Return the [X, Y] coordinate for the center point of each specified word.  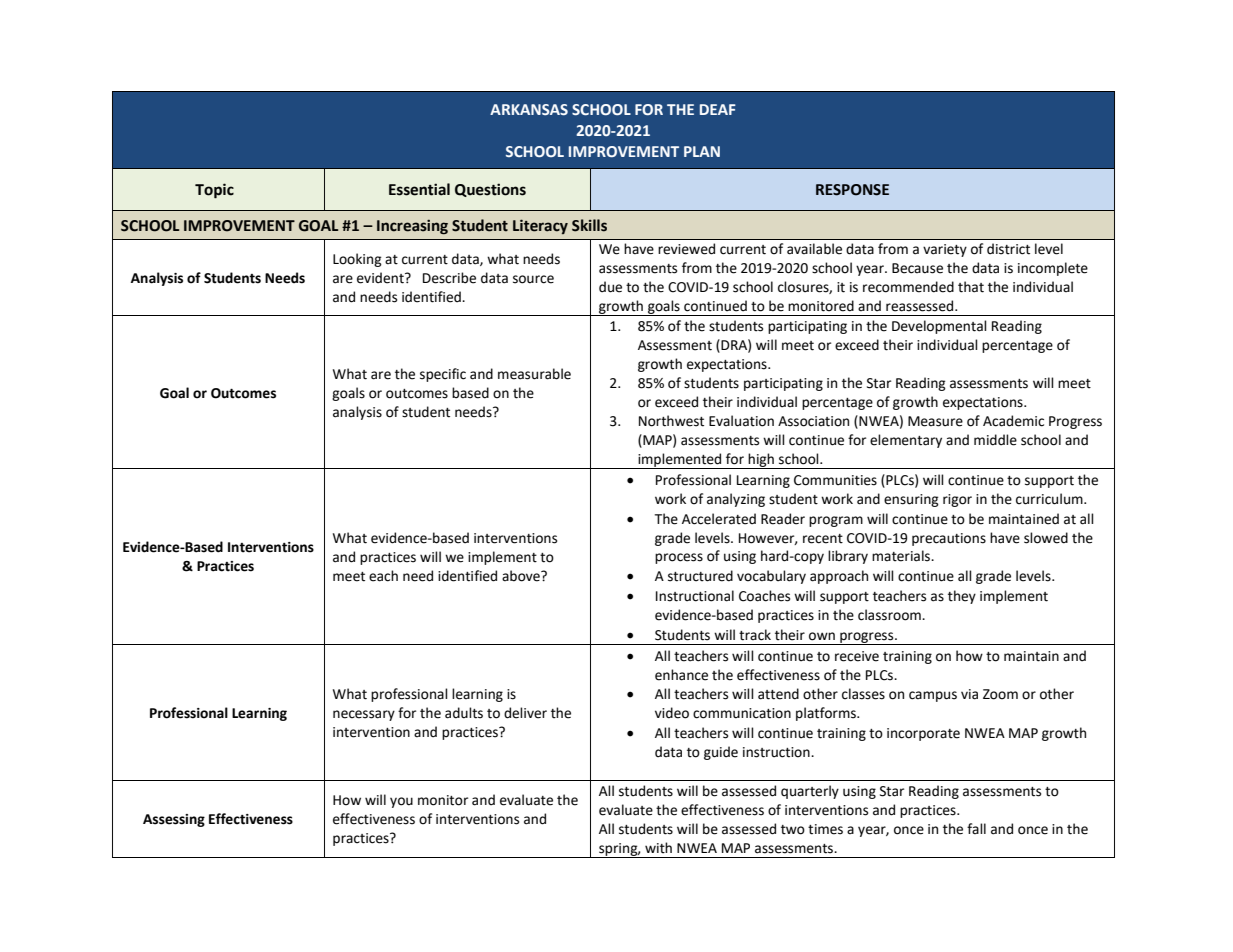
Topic [214, 191]
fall [976, 828]
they [962, 597]
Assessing [174, 820]
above [522, 576]
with [658, 848]
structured [700, 576]
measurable [534, 374]
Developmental [939, 327]
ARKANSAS [529, 109]
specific [443, 375]
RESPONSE [852, 190]
